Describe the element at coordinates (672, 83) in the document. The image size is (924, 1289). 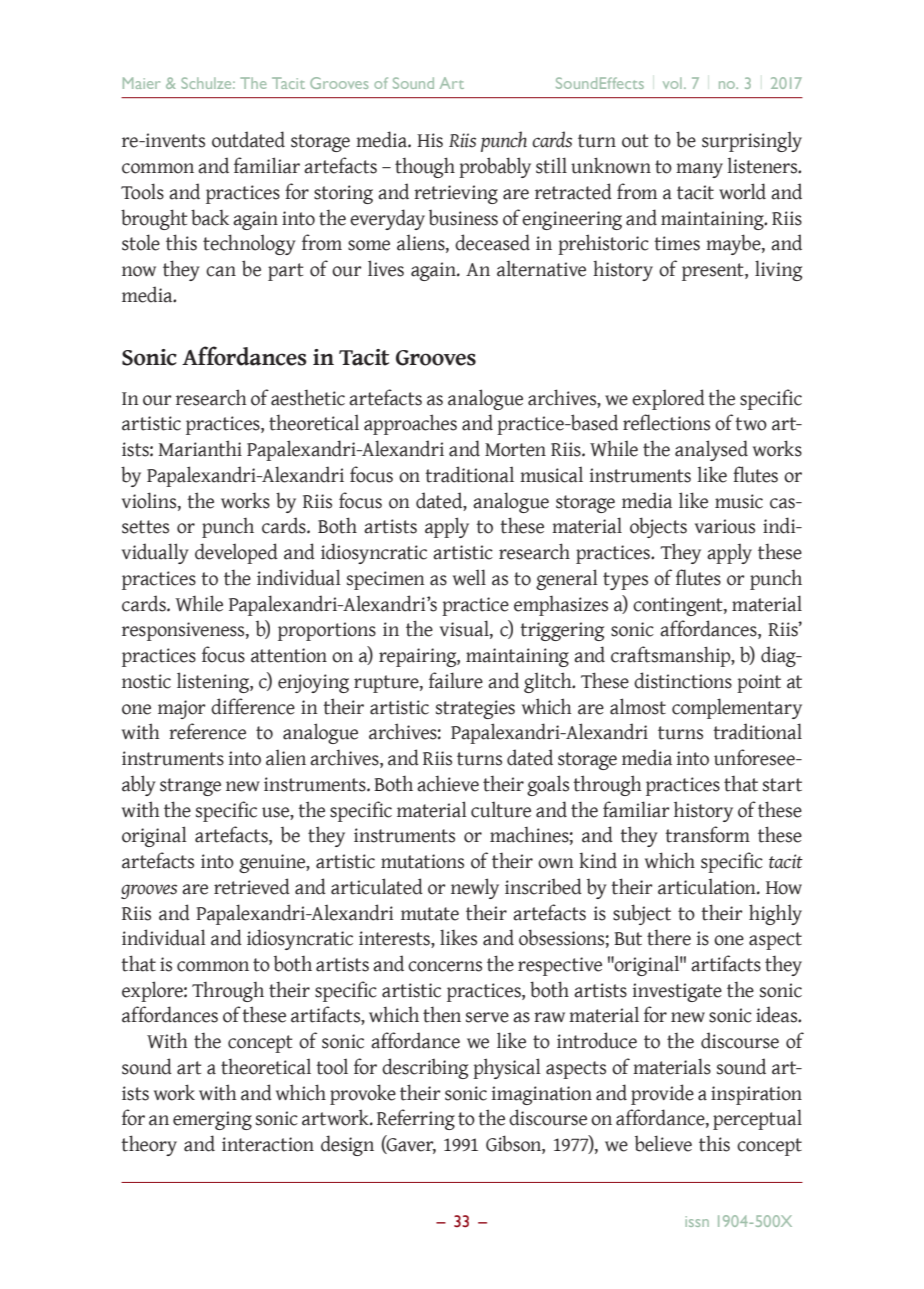
I see `vol` at that location.
